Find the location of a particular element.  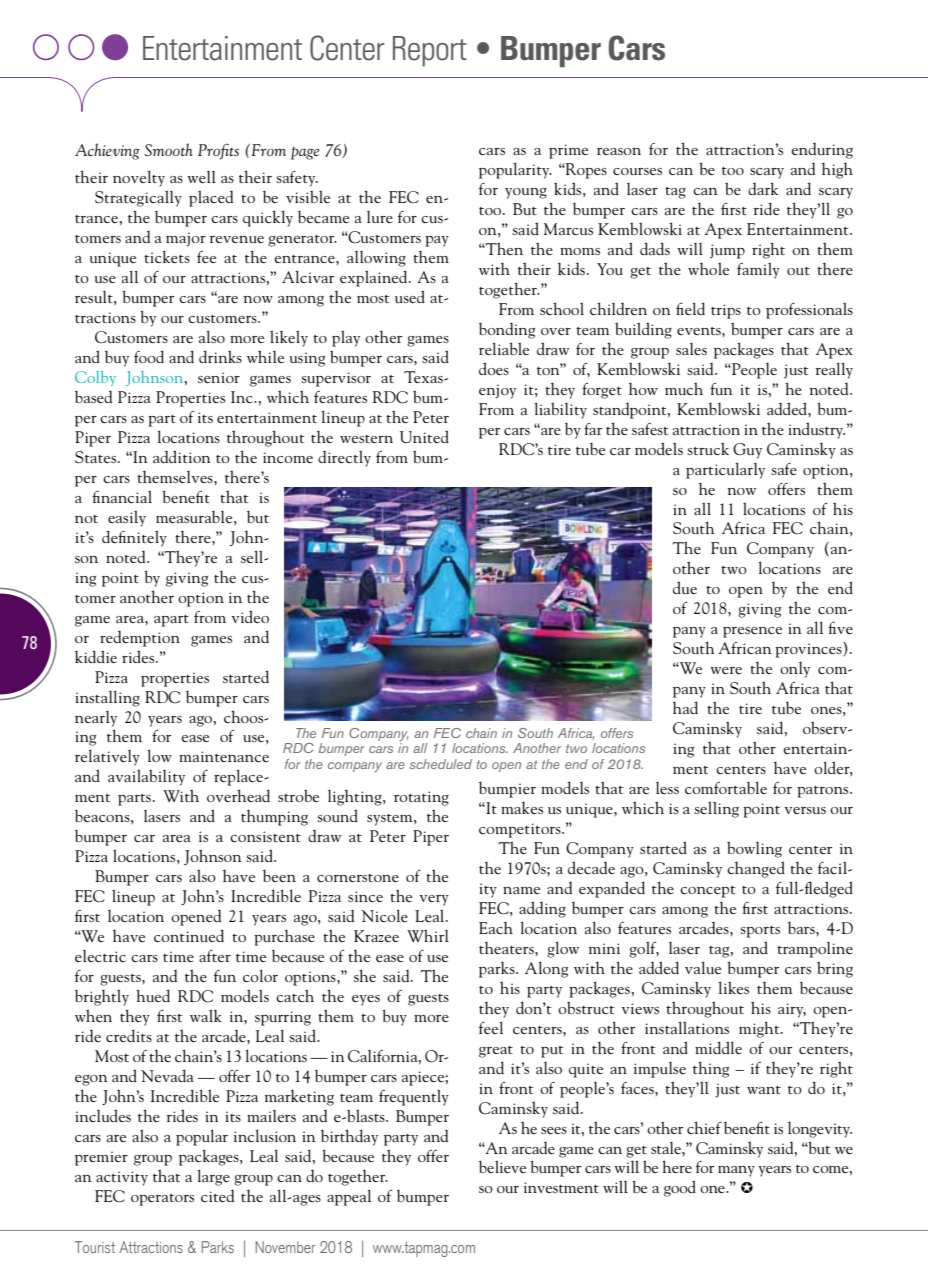

enduring is located at coordinates (822, 151).
